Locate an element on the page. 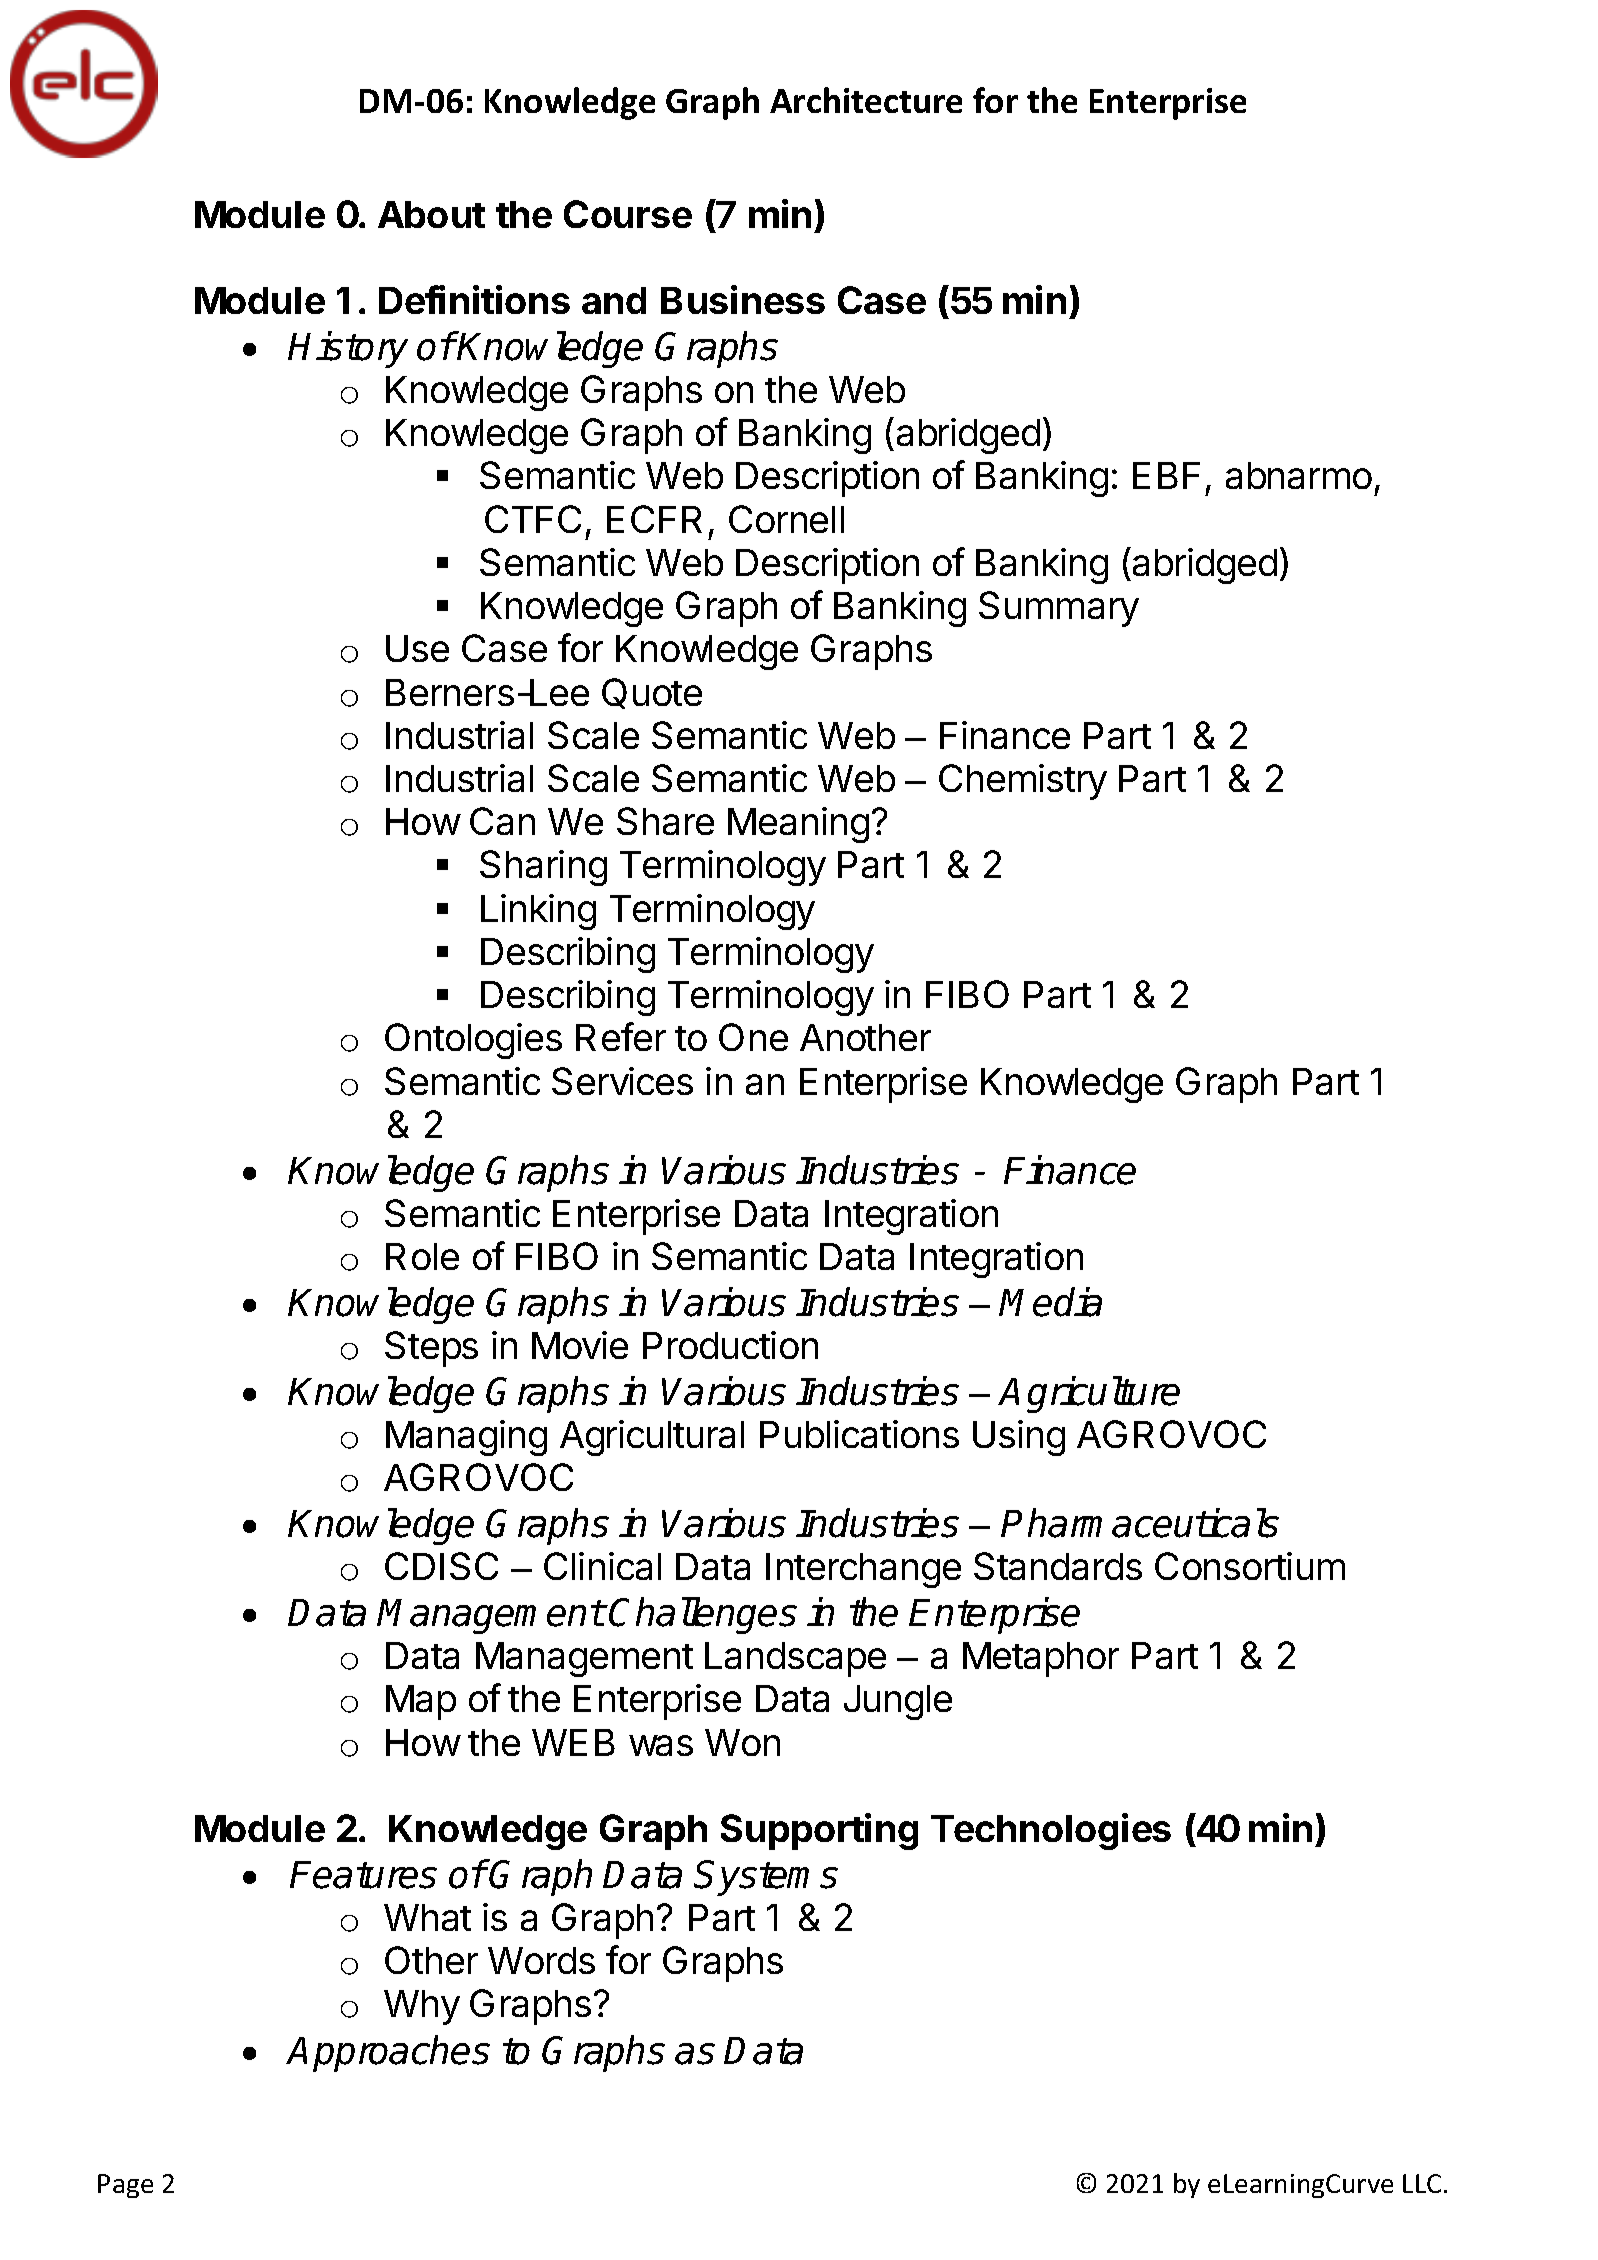  Agriculture is located at coordinates (1089, 1394).
